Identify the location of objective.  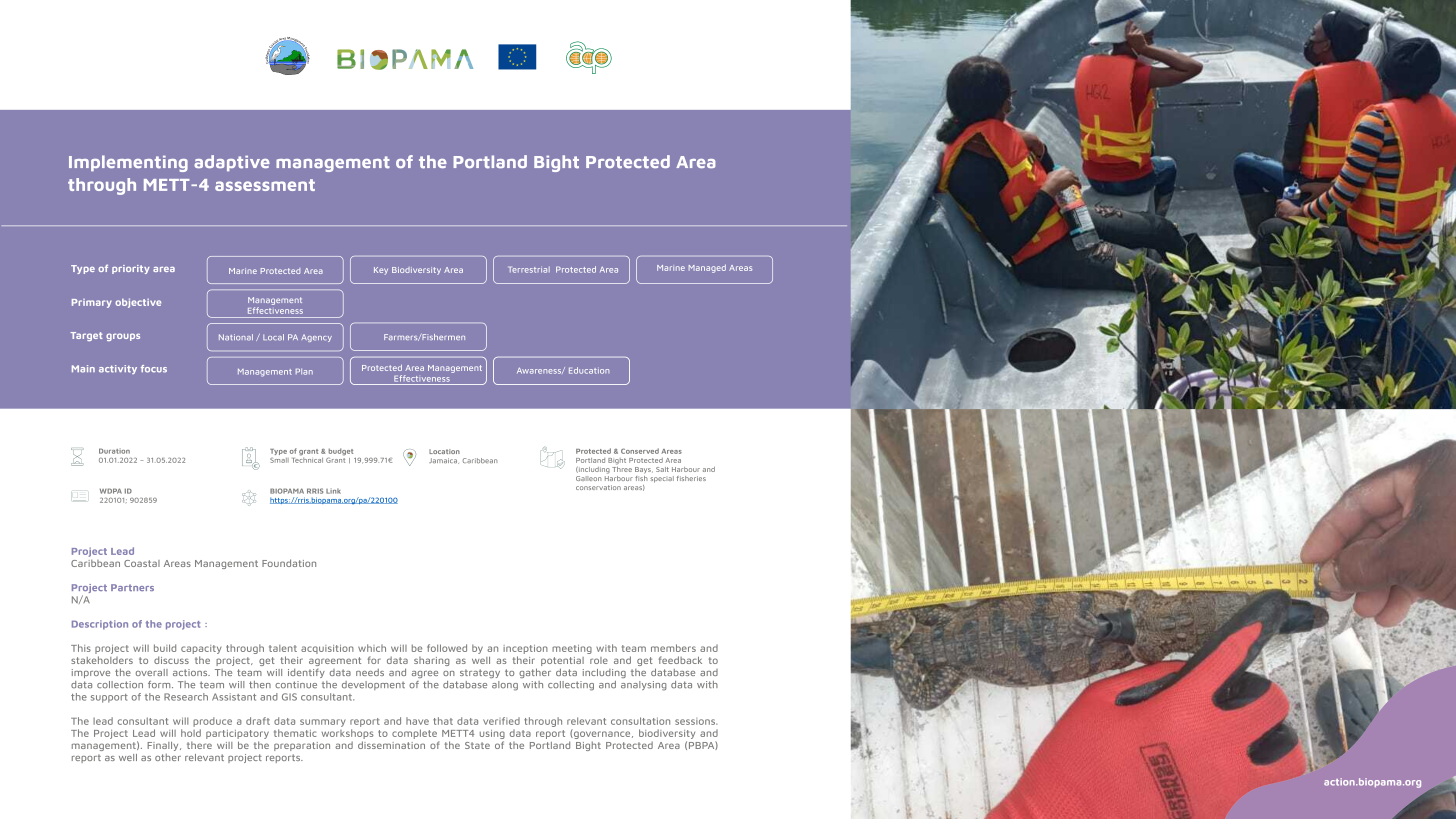
(138, 303).
